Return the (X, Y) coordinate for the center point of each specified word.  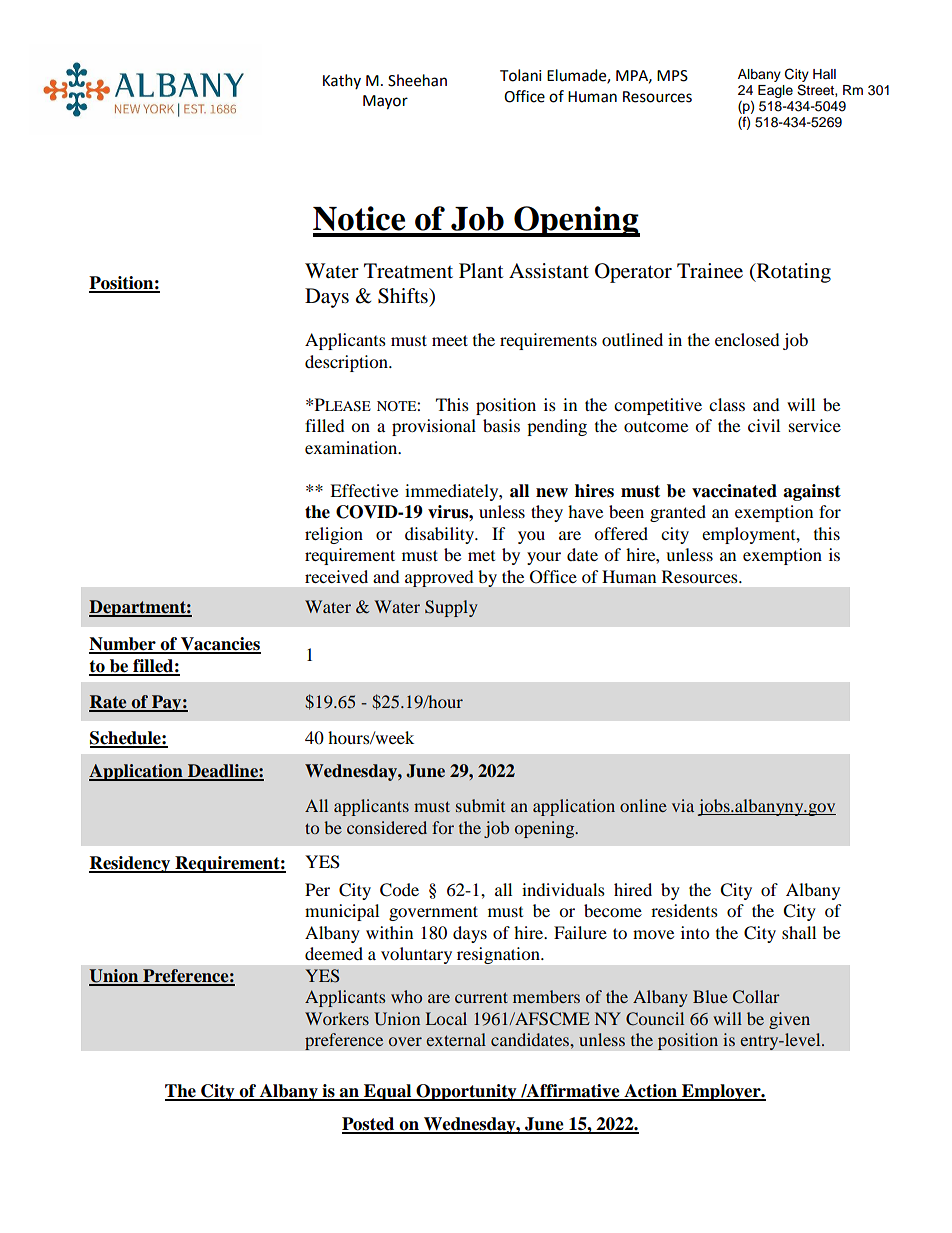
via (683, 805)
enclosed (747, 339)
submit (480, 805)
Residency (130, 864)
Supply (451, 608)
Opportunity (466, 1092)
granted (678, 513)
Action (650, 1092)
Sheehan (417, 80)
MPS (672, 76)
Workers (337, 1018)
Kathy (342, 81)
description (347, 363)
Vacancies (220, 645)
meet (450, 340)
